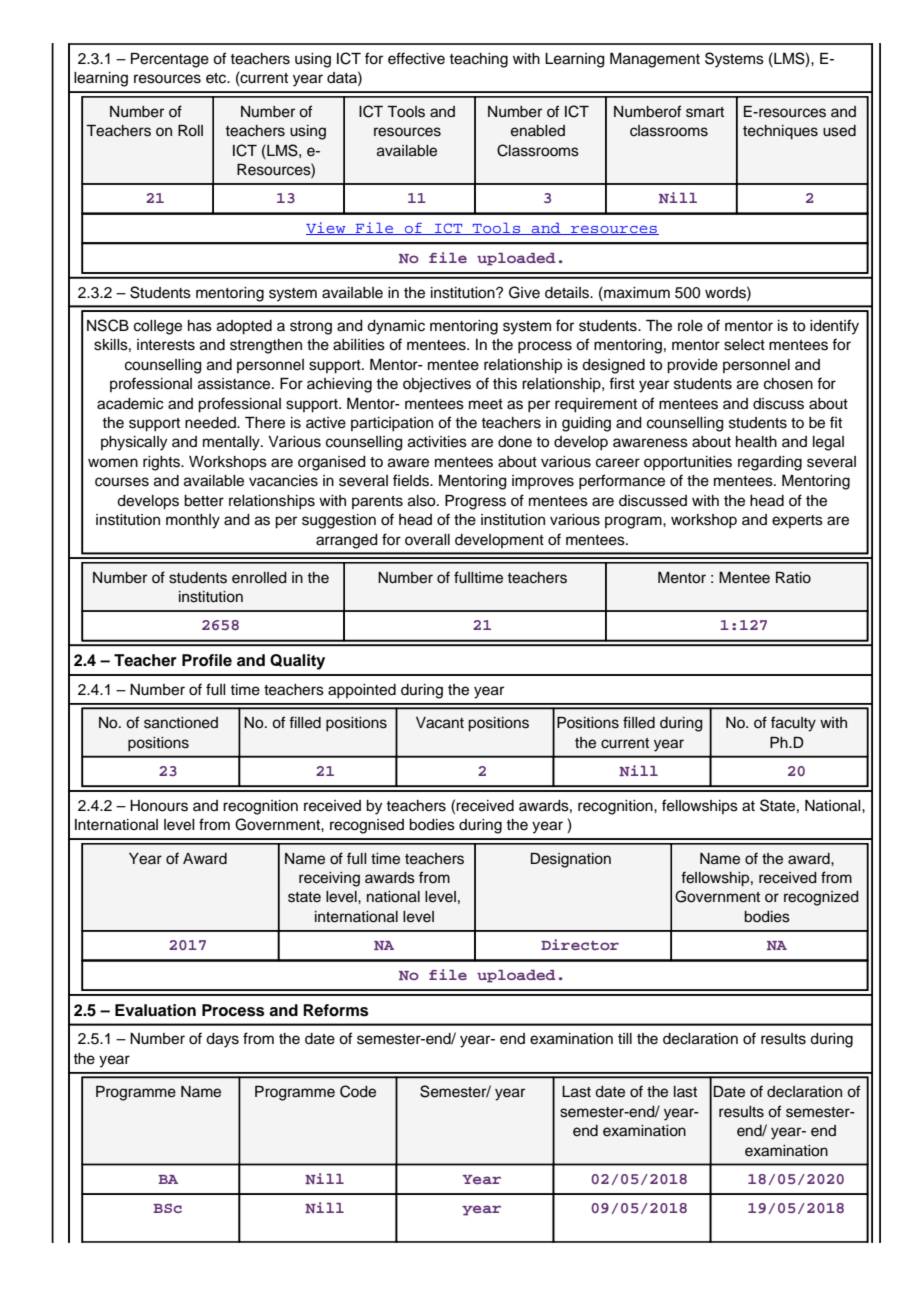 This image has width=924, height=1308. I want to click on needed, so click(211, 423).
